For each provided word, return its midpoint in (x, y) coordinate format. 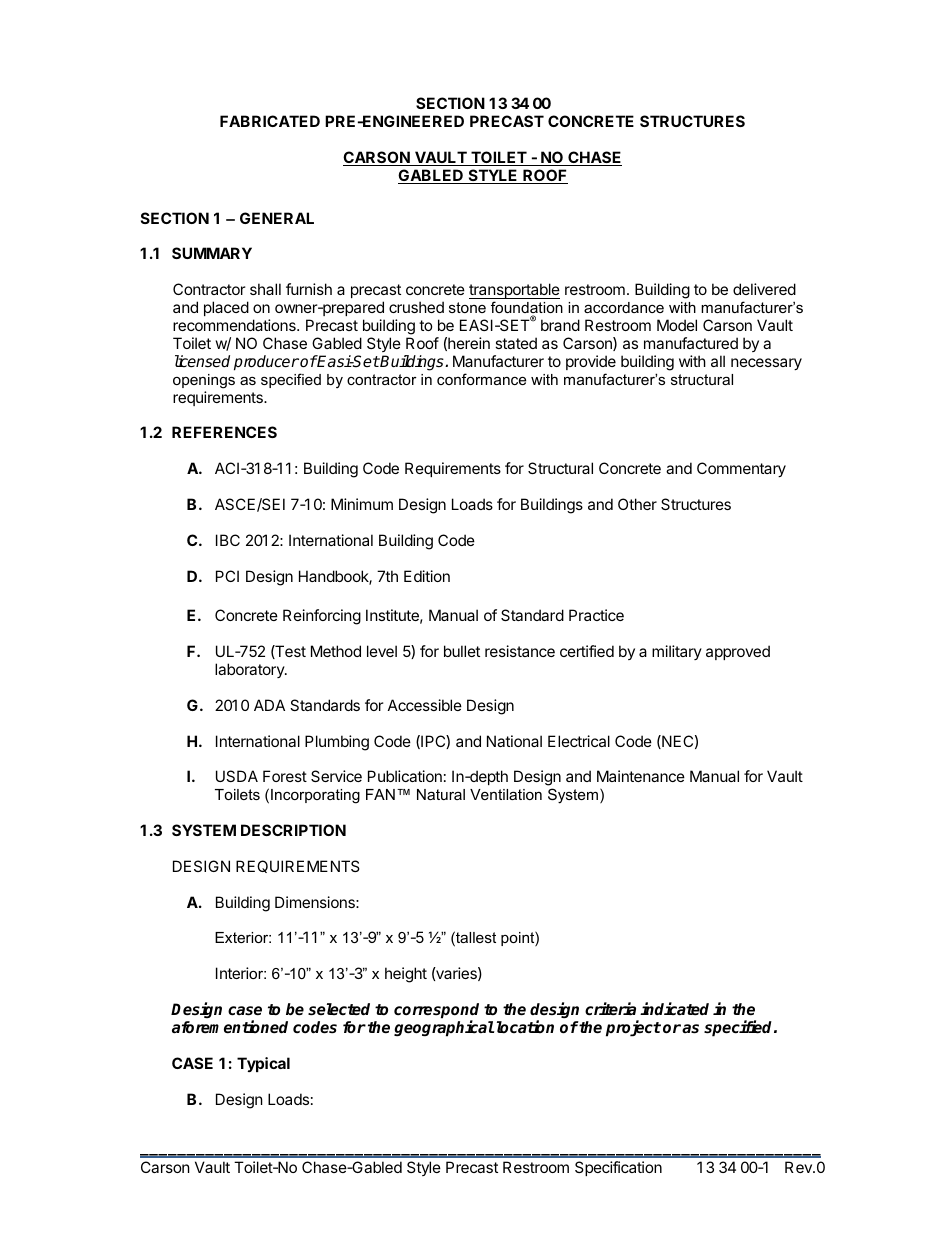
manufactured (691, 343)
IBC (228, 540)
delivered (764, 289)
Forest (285, 776)
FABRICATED (270, 121)
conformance (481, 379)
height (406, 975)
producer (266, 363)
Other (637, 504)
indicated (674, 1009)
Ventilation (506, 794)
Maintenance (641, 776)
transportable (514, 292)
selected (339, 1009)
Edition (427, 576)
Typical (263, 1064)
